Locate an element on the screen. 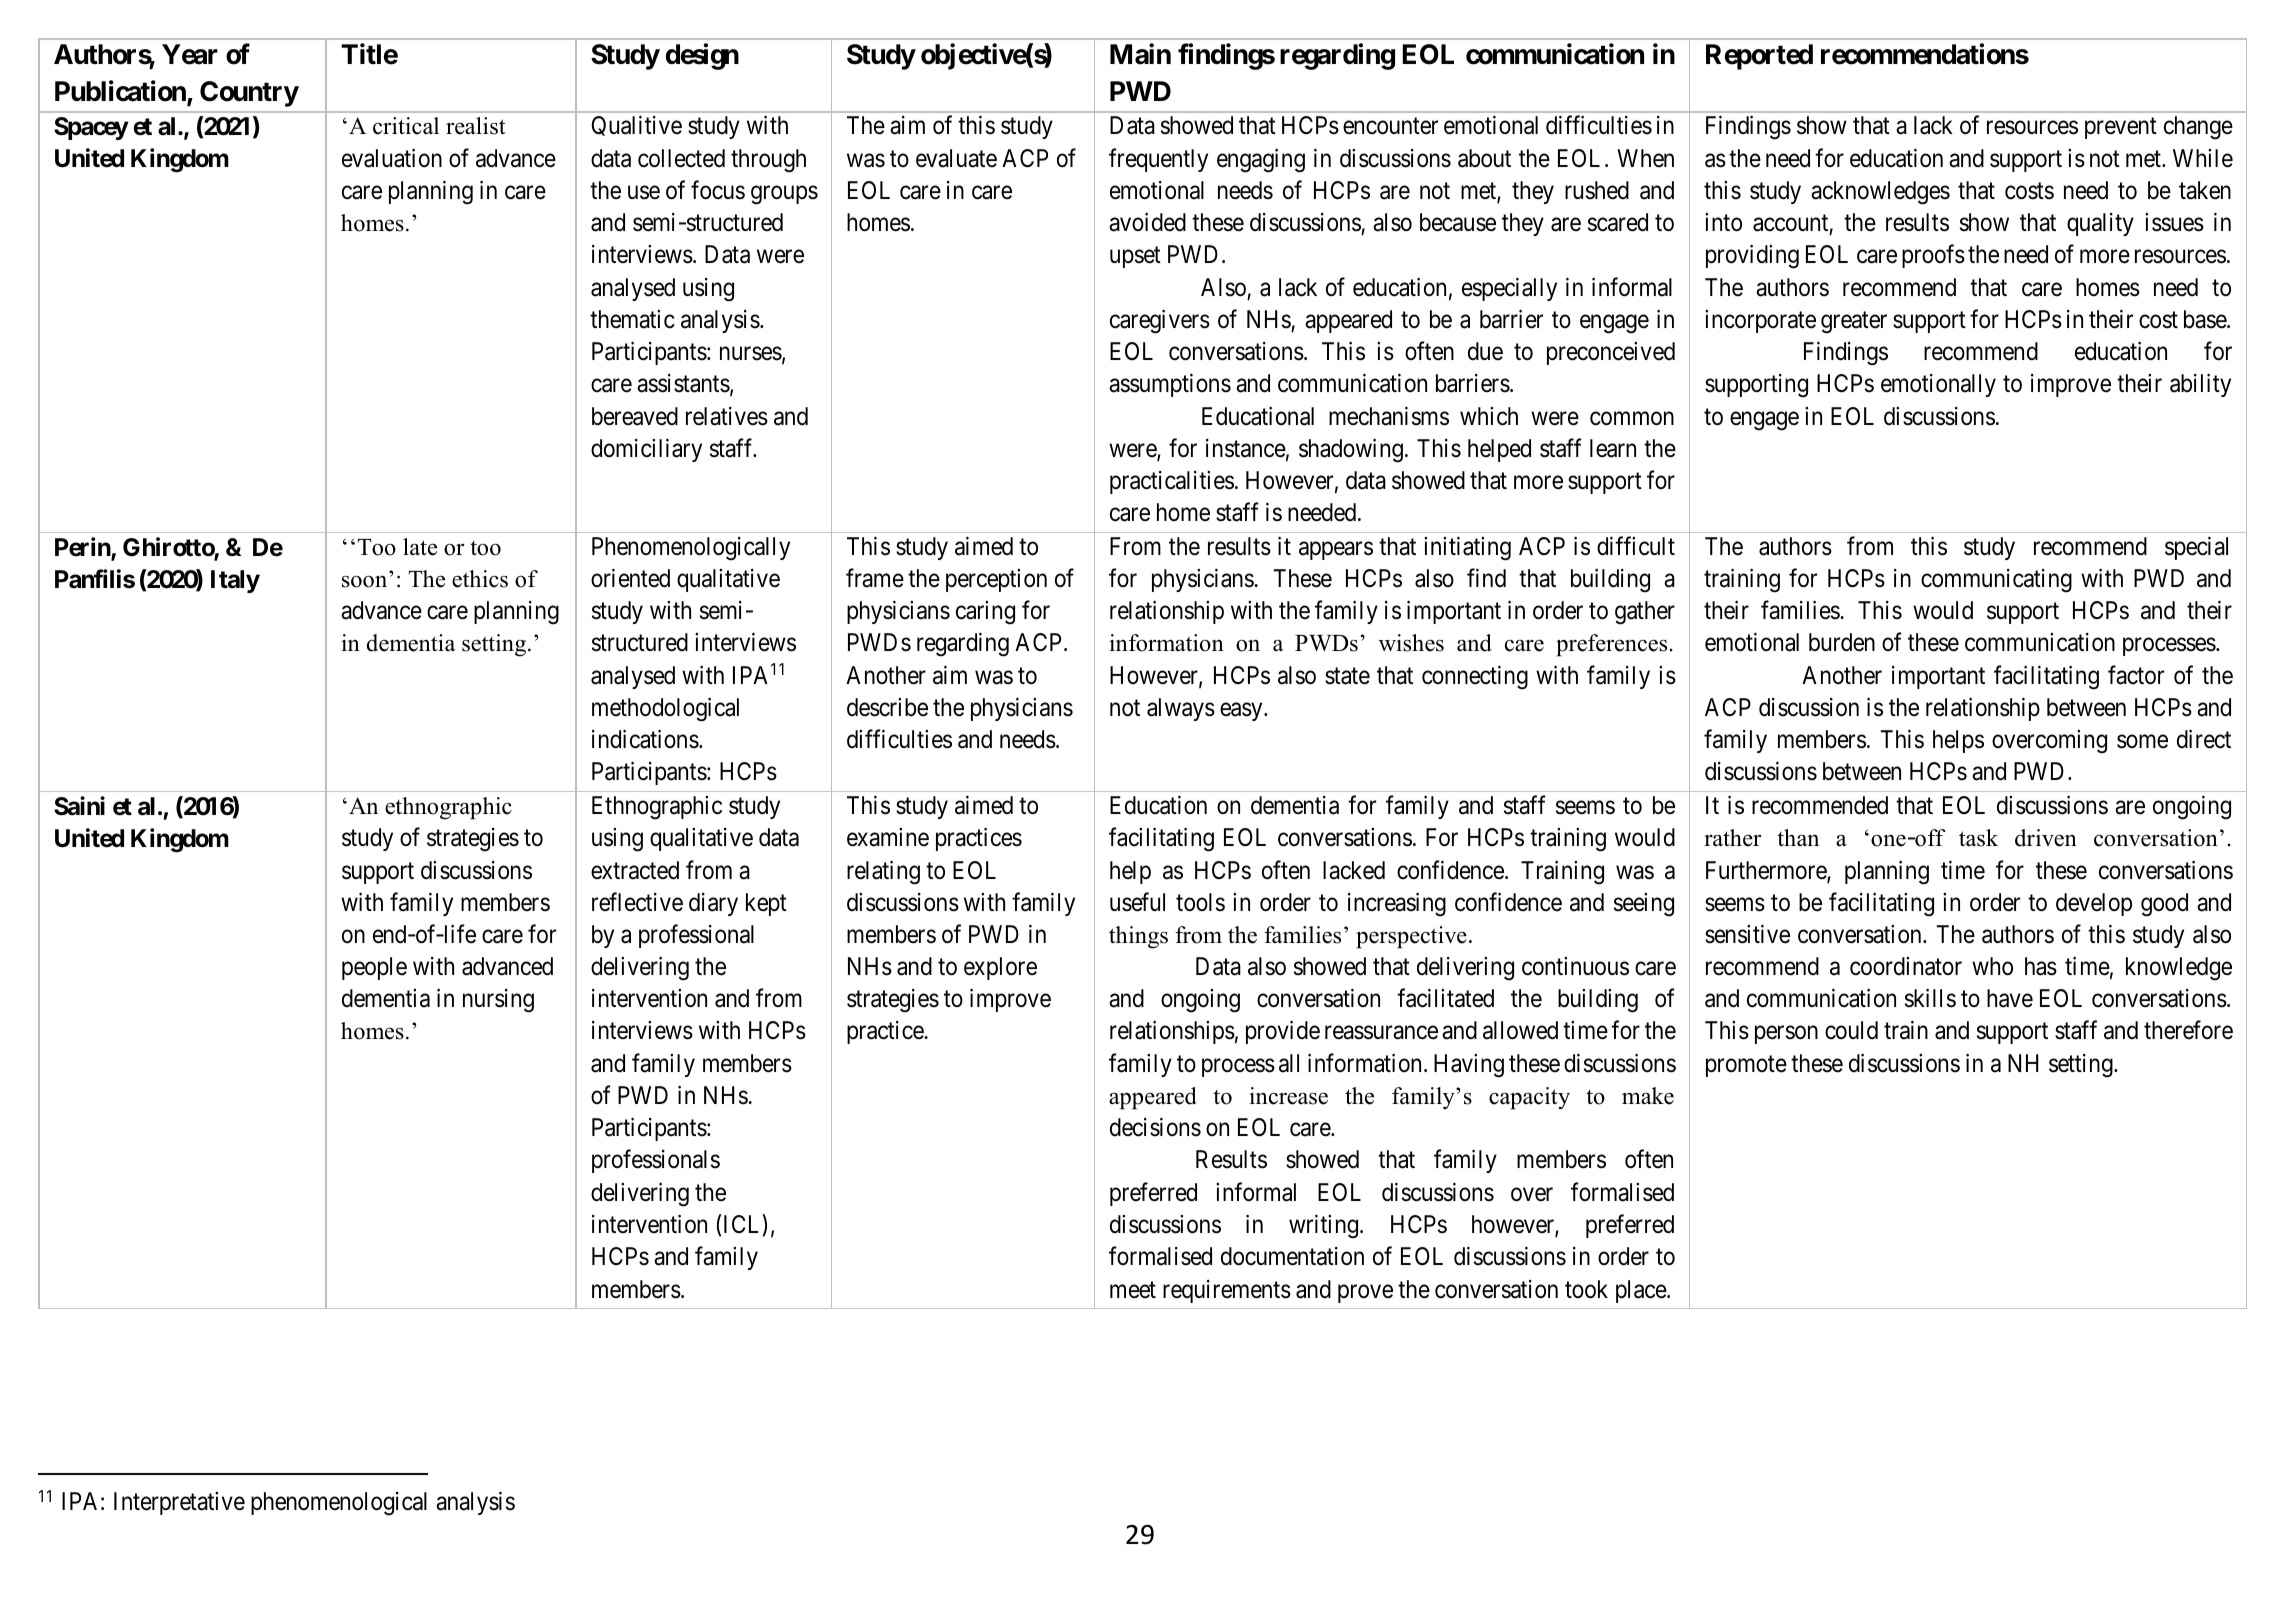 The width and height of the screenshot is (2280, 1612). task is located at coordinates (1978, 838).
